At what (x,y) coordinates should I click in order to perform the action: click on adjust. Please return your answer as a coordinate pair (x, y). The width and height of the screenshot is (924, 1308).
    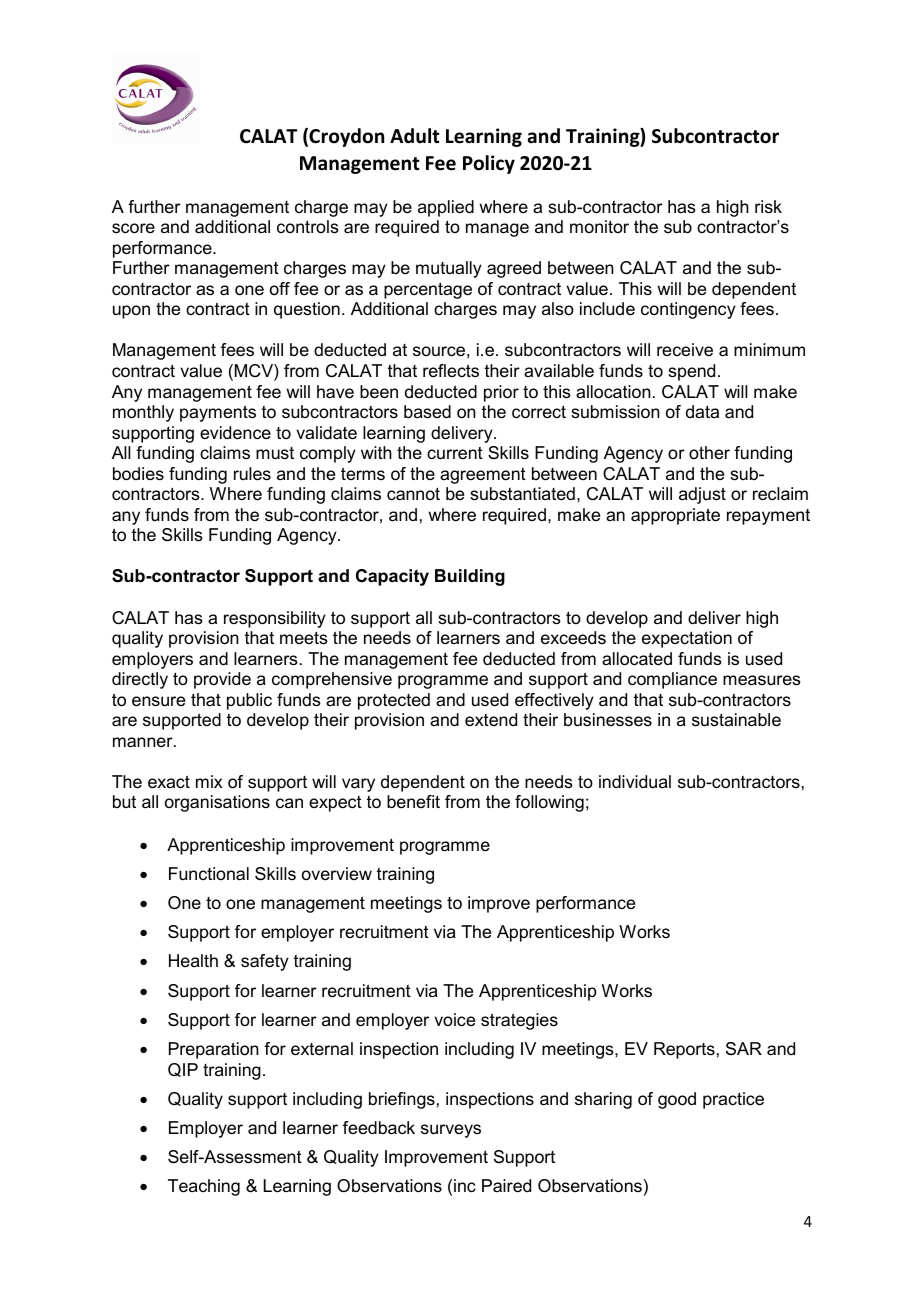
    Looking at the image, I should click on (702, 495).
